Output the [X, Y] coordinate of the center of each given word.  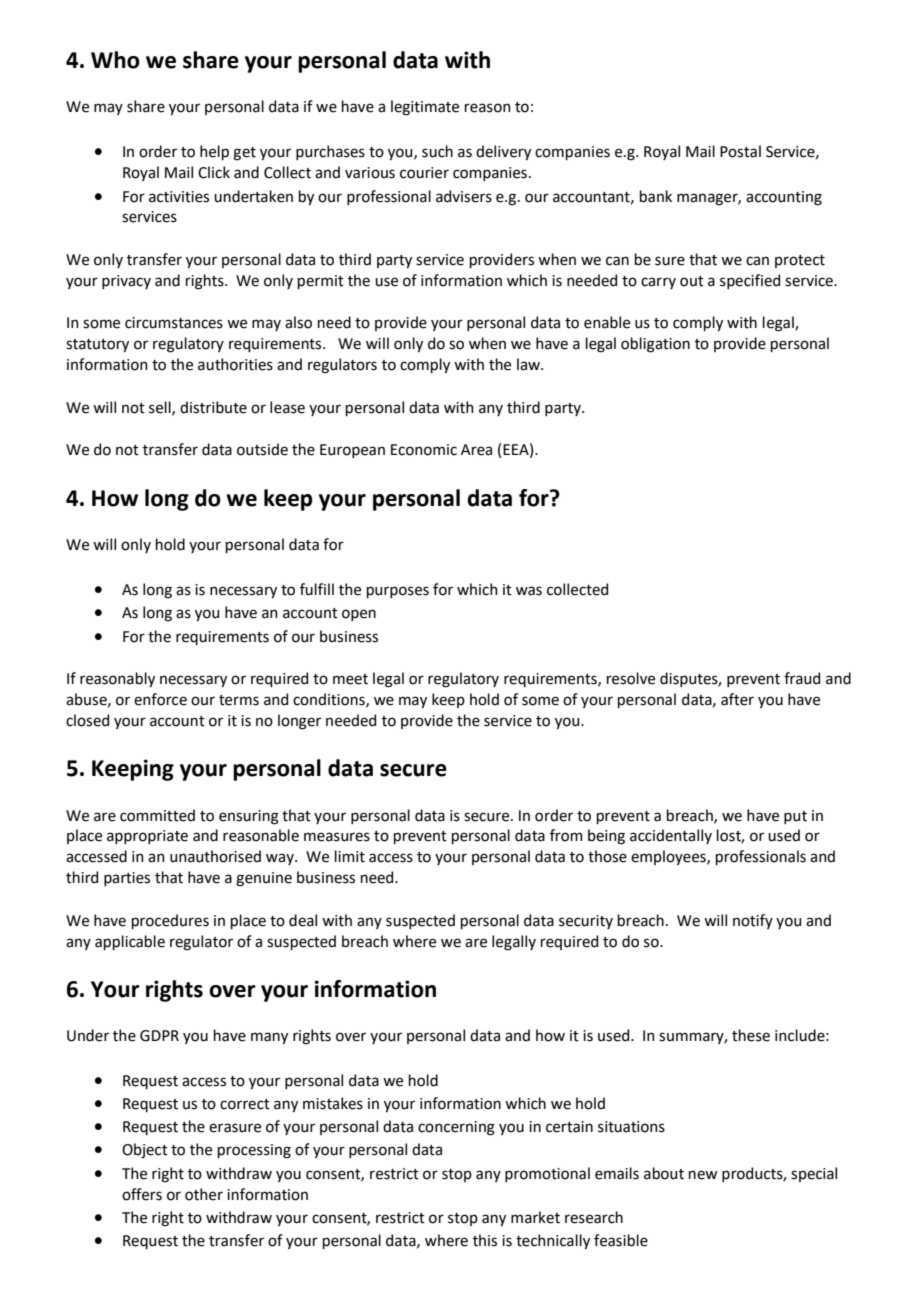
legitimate [425, 108]
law [529, 364]
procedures [170, 921]
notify [753, 921]
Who [115, 60]
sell [161, 408]
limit [350, 856]
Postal [740, 151]
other [204, 1194]
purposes [398, 592]
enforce [160, 699]
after [737, 699]
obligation [655, 345]
